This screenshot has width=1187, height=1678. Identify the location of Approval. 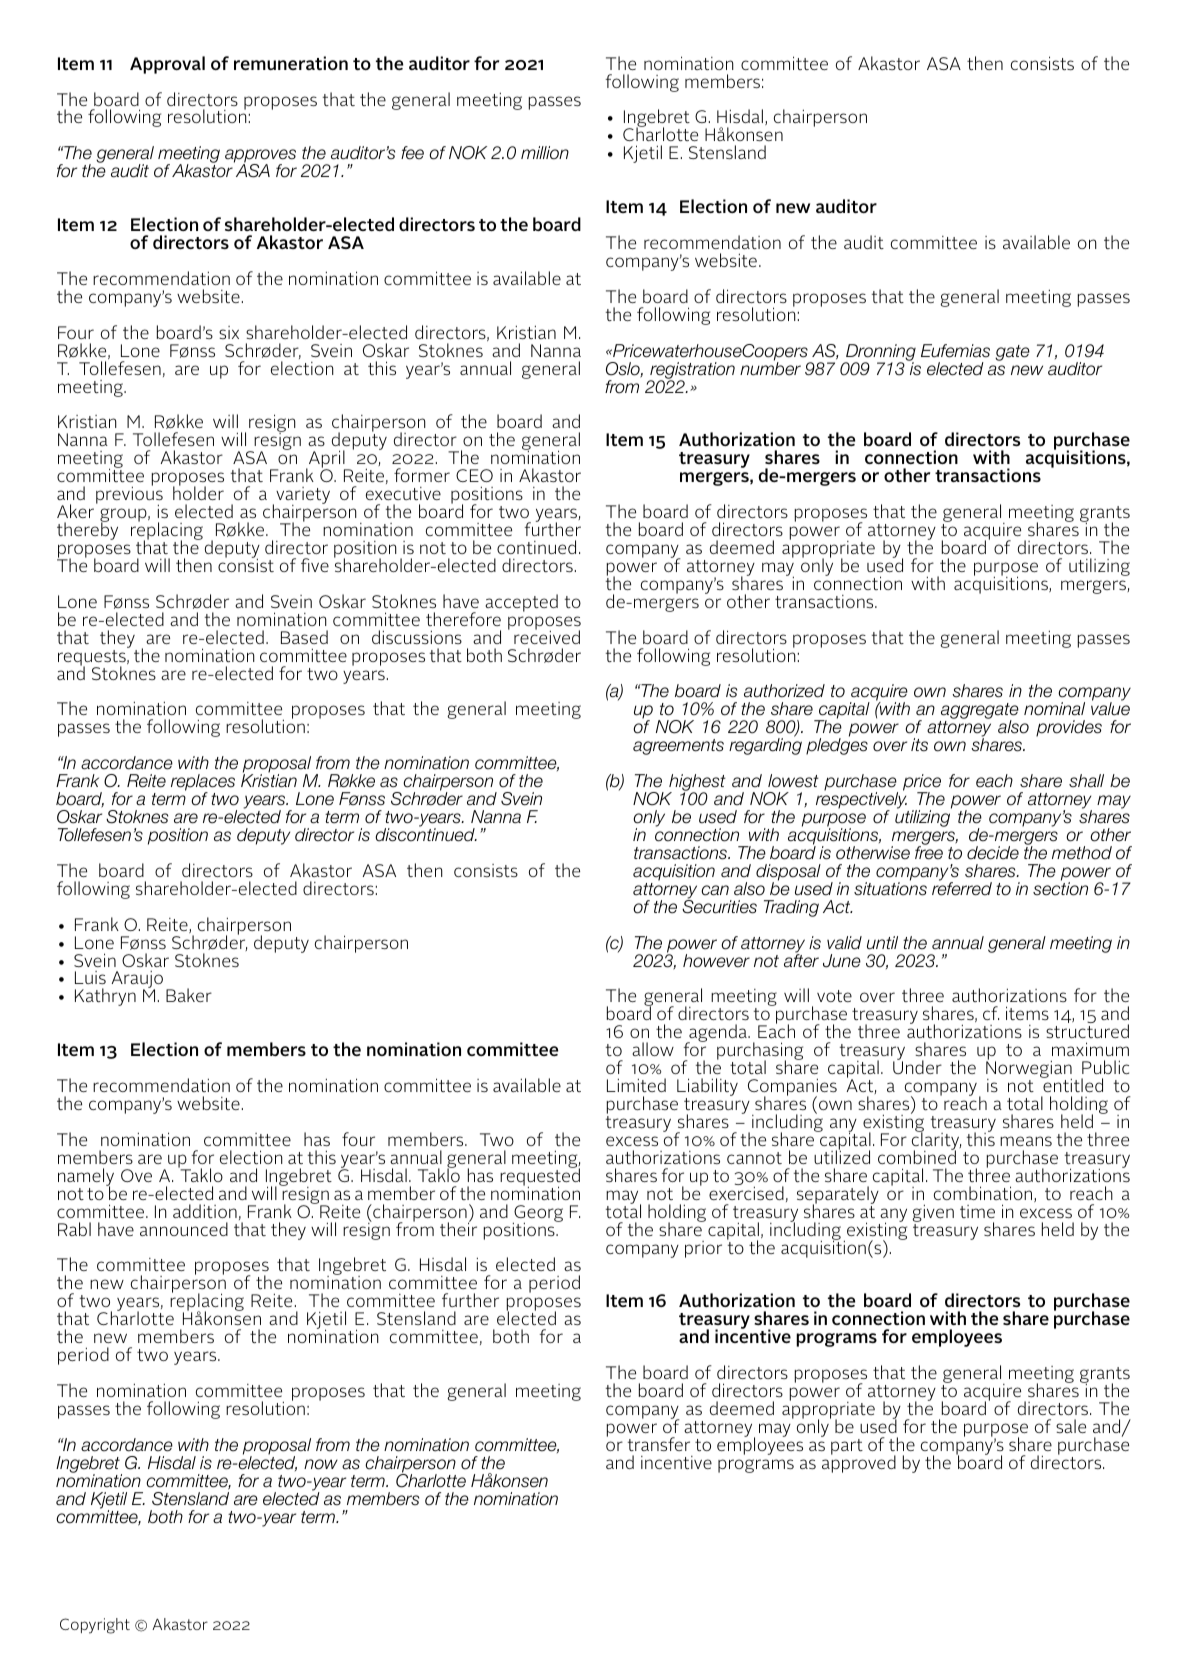
(167, 65).
